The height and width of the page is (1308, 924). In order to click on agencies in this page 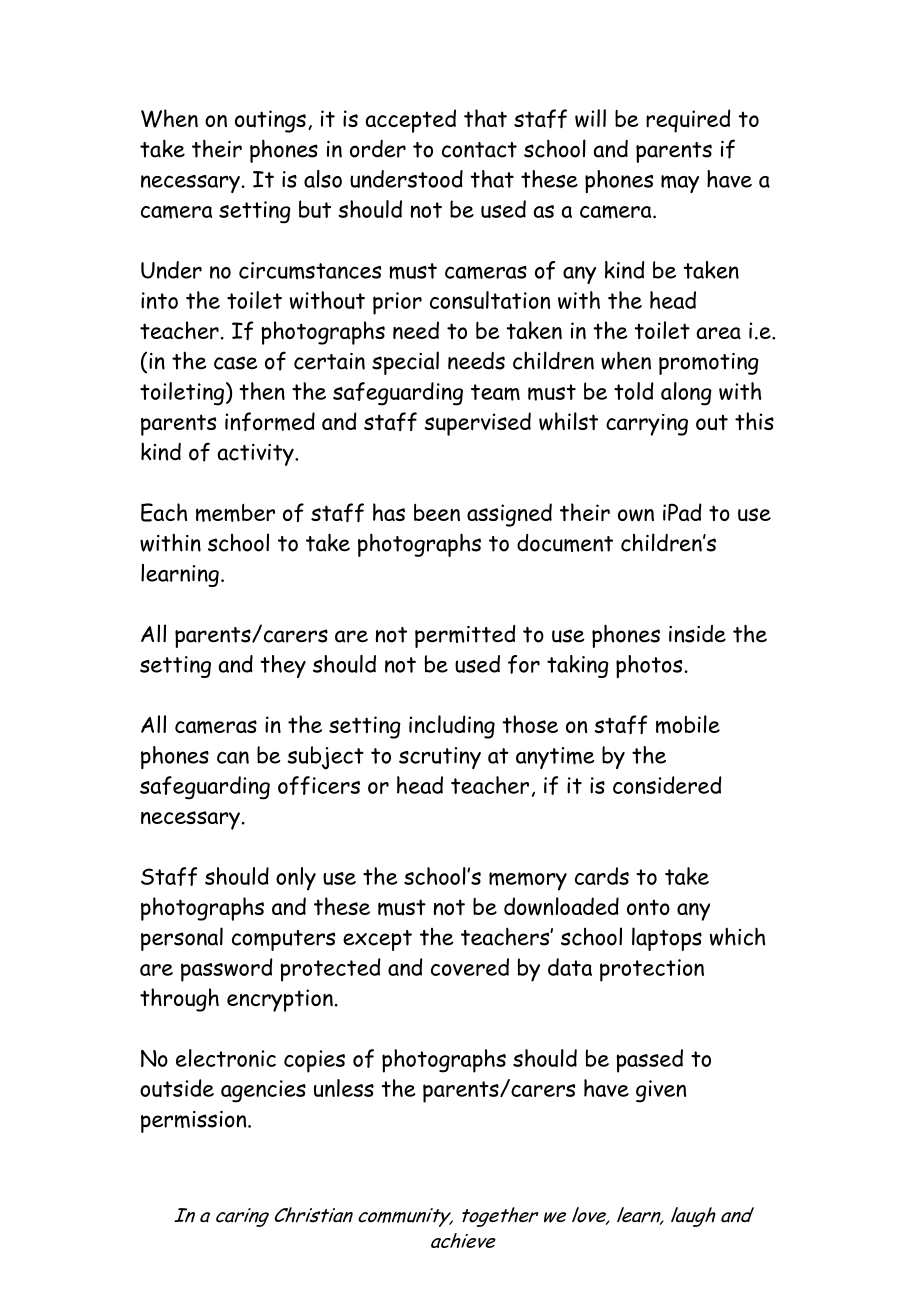, I will do `click(263, 1091)`.
